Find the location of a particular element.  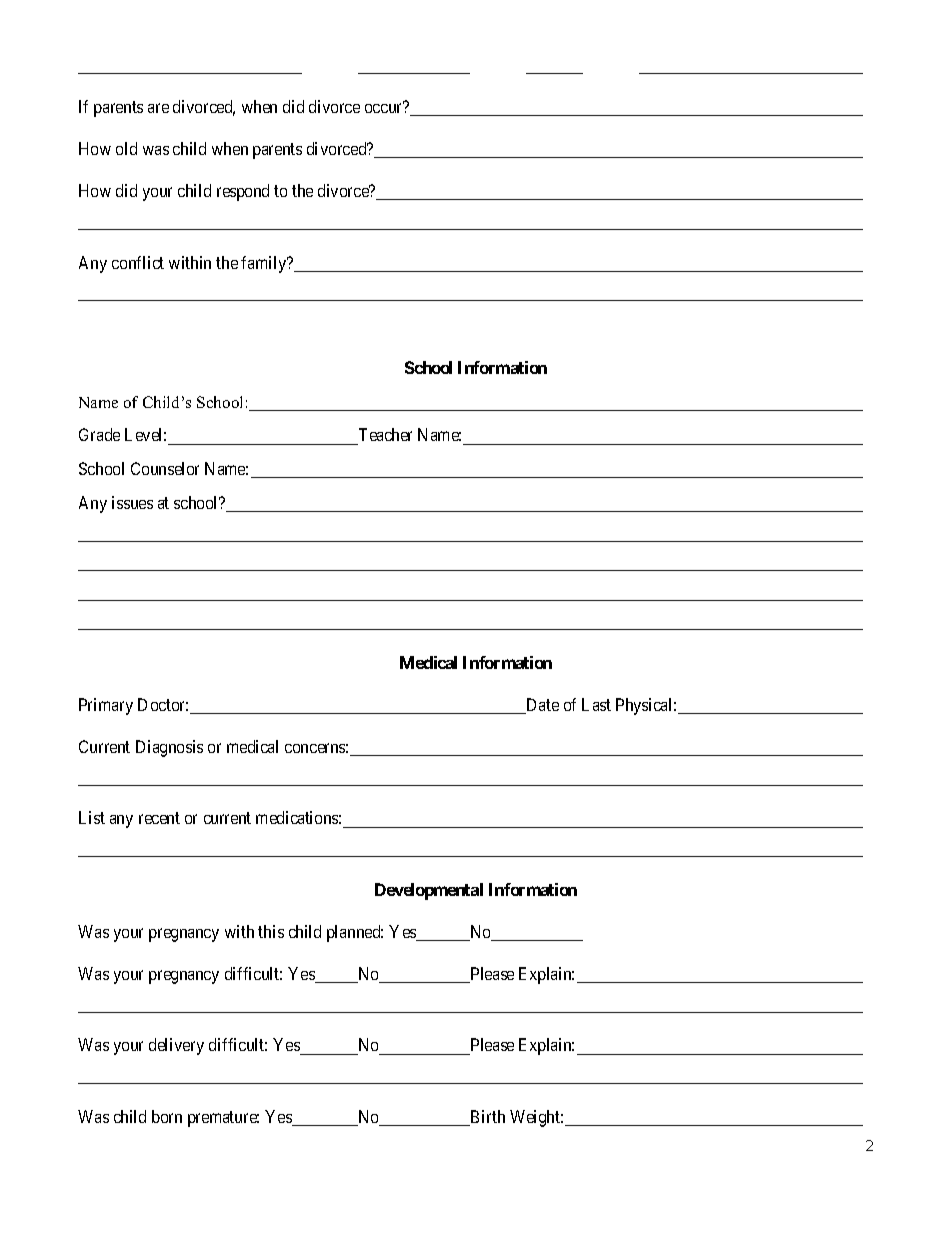

Teacher is located at coordinates (385, 434).
